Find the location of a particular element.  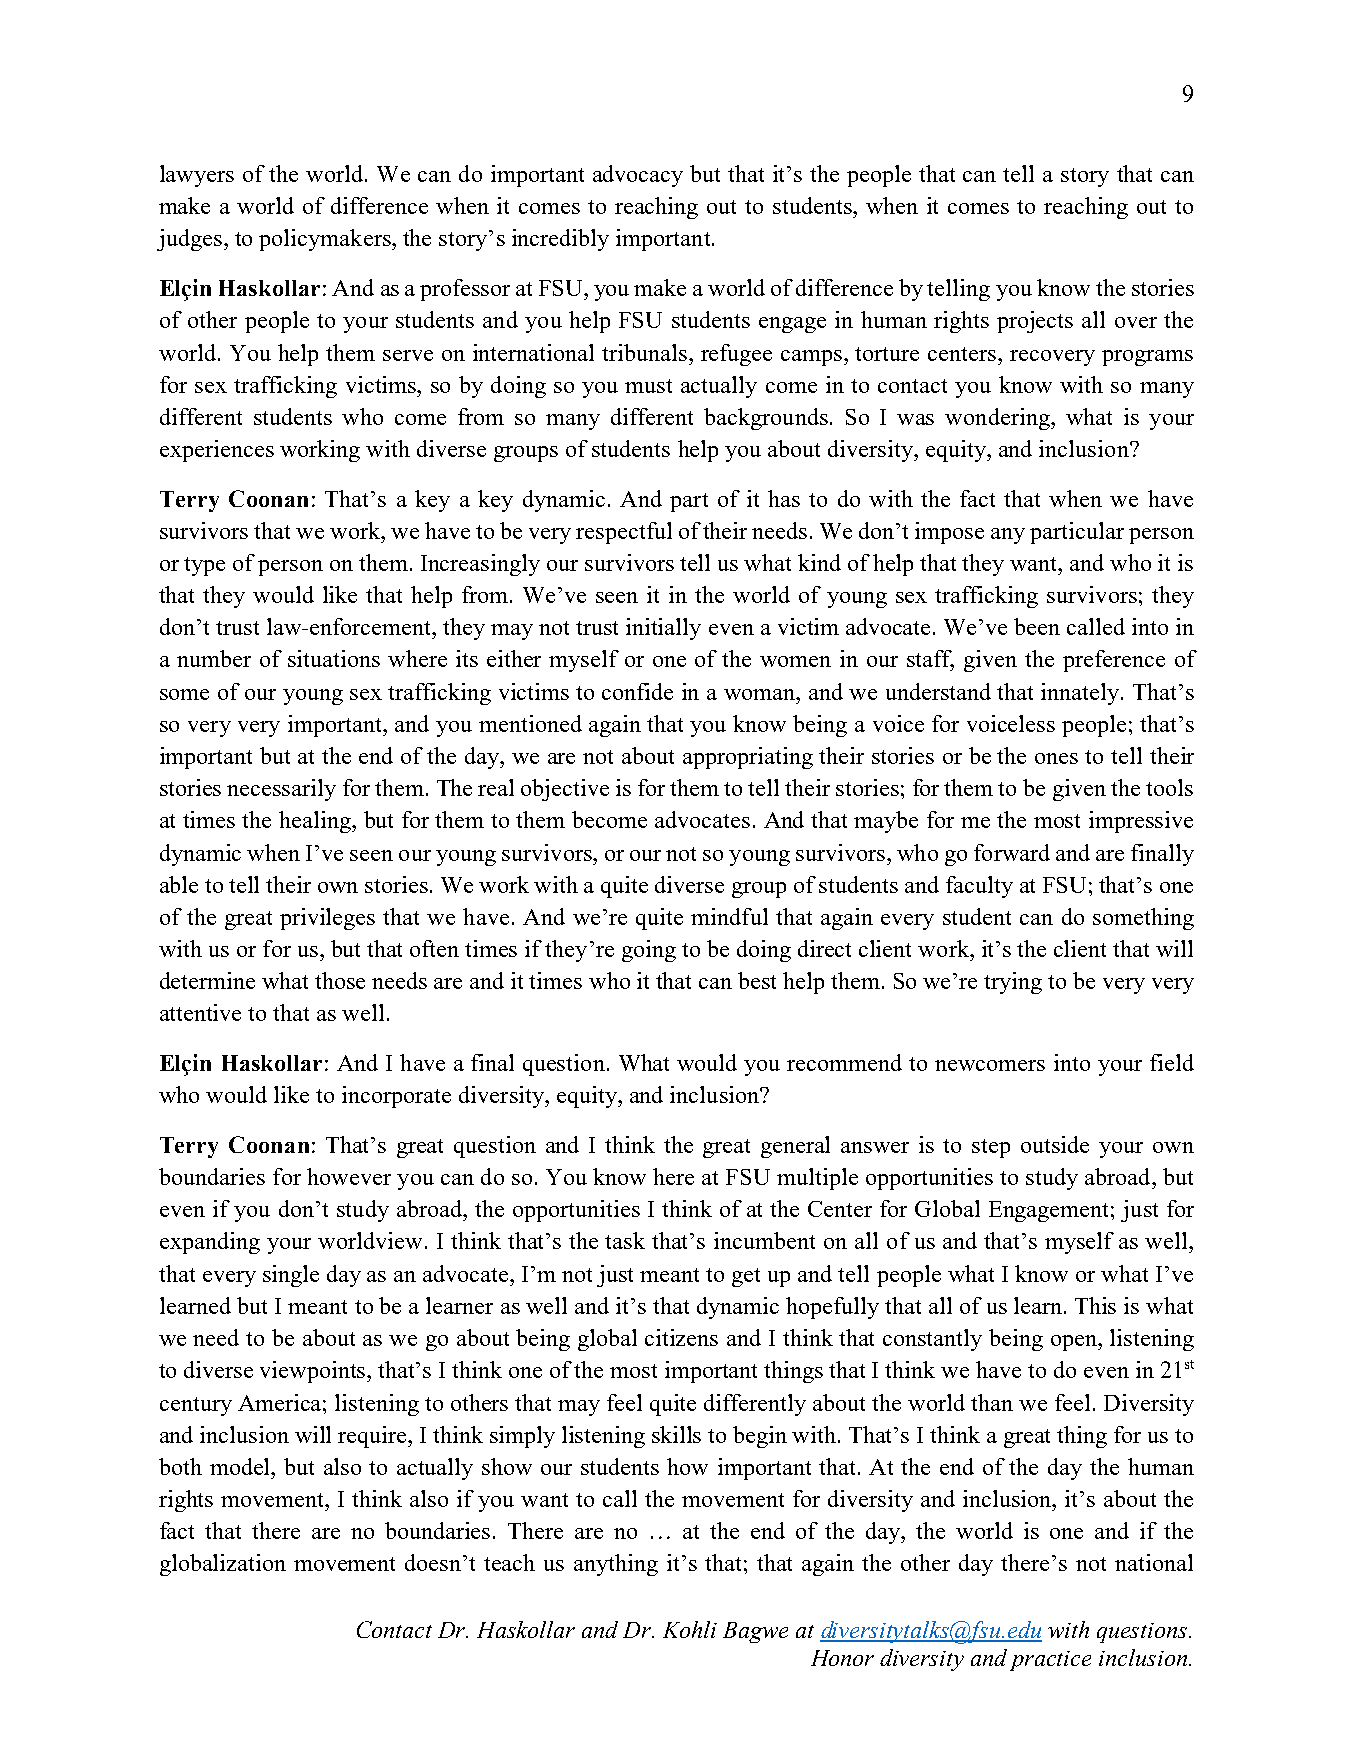

outside is located at coordinates (1055, 1144).
